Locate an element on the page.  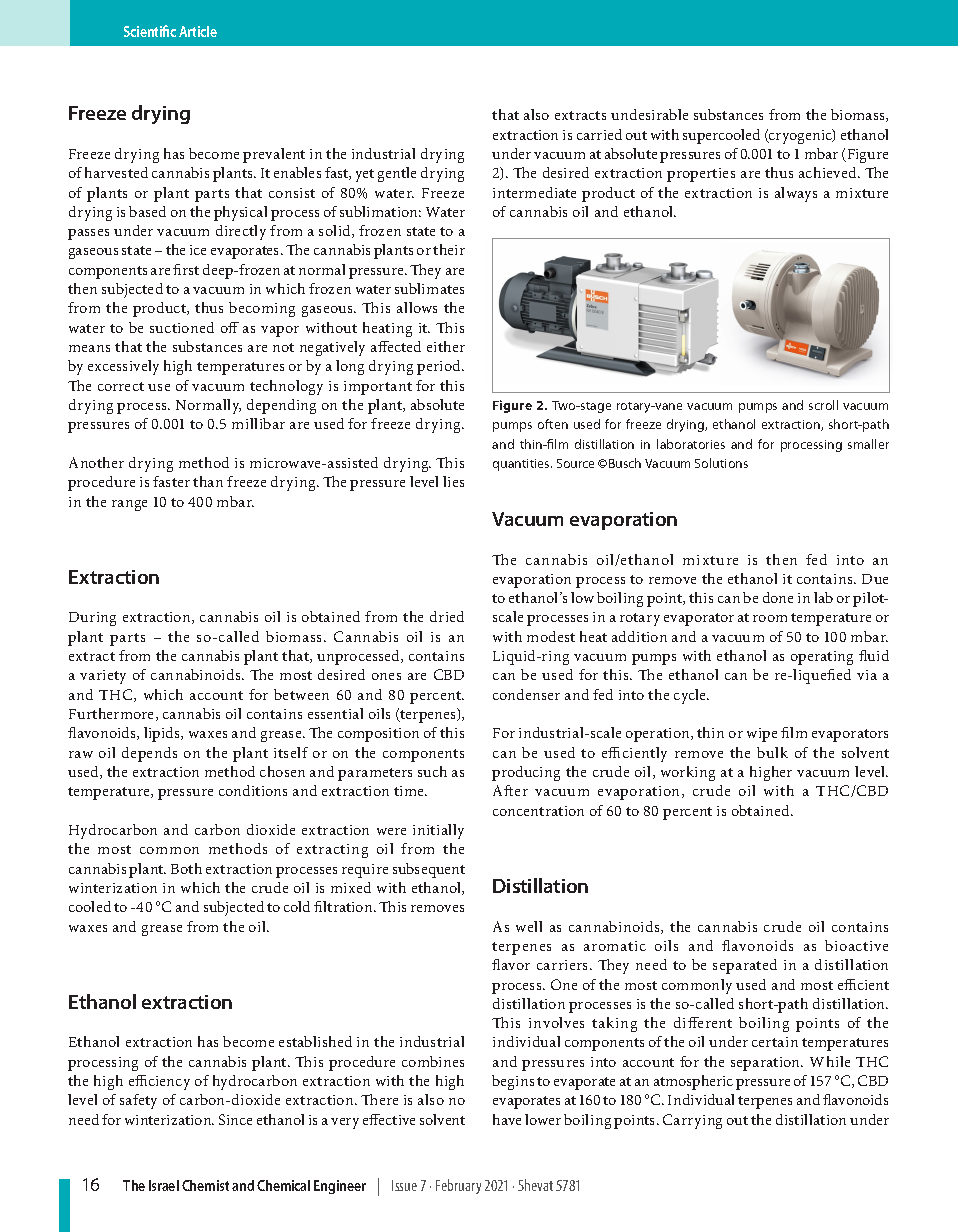
carried is located at coordinates (599, 134).
